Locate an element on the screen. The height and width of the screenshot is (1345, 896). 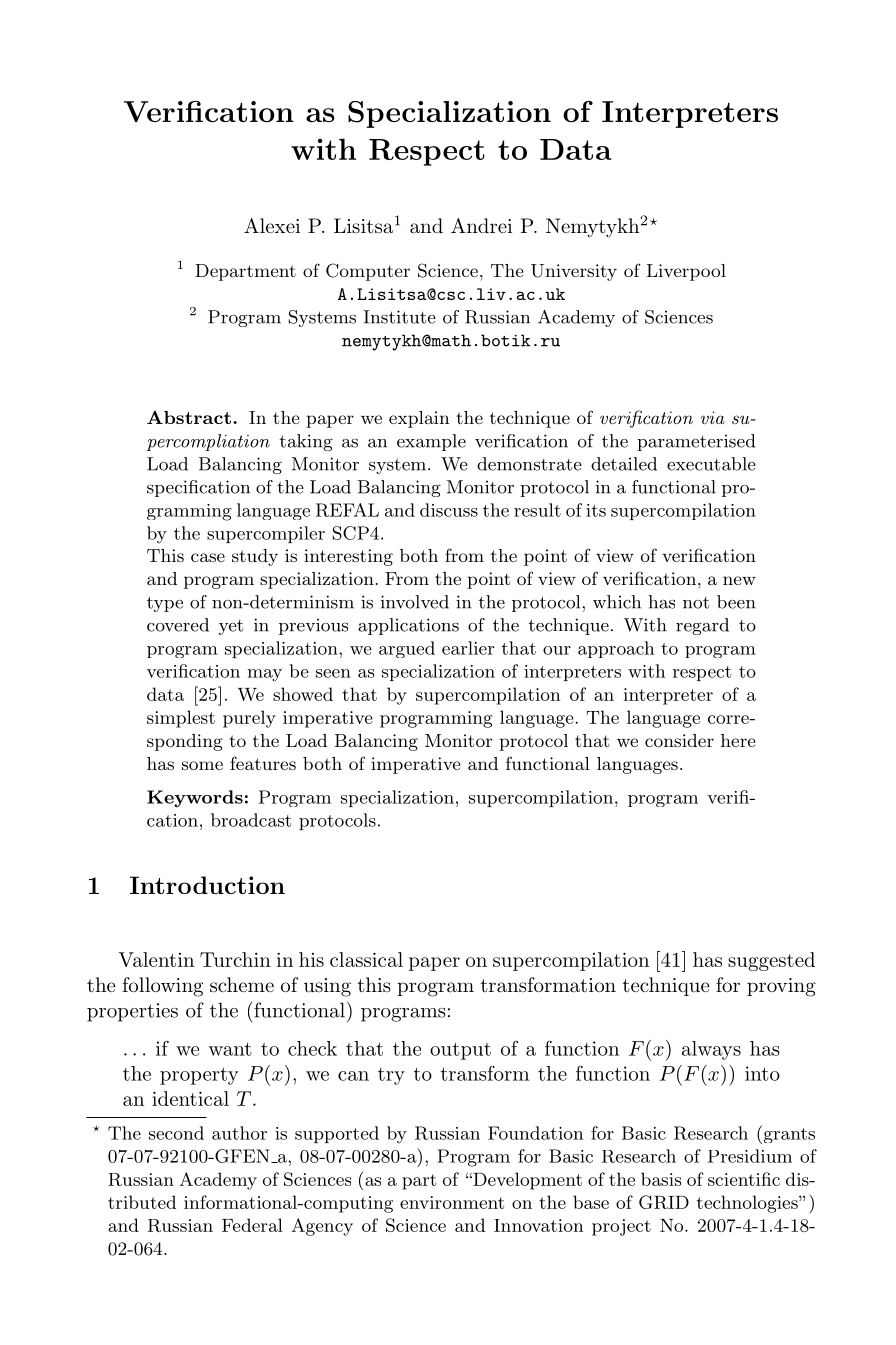
environment is located at coordinates (452, 1202).
